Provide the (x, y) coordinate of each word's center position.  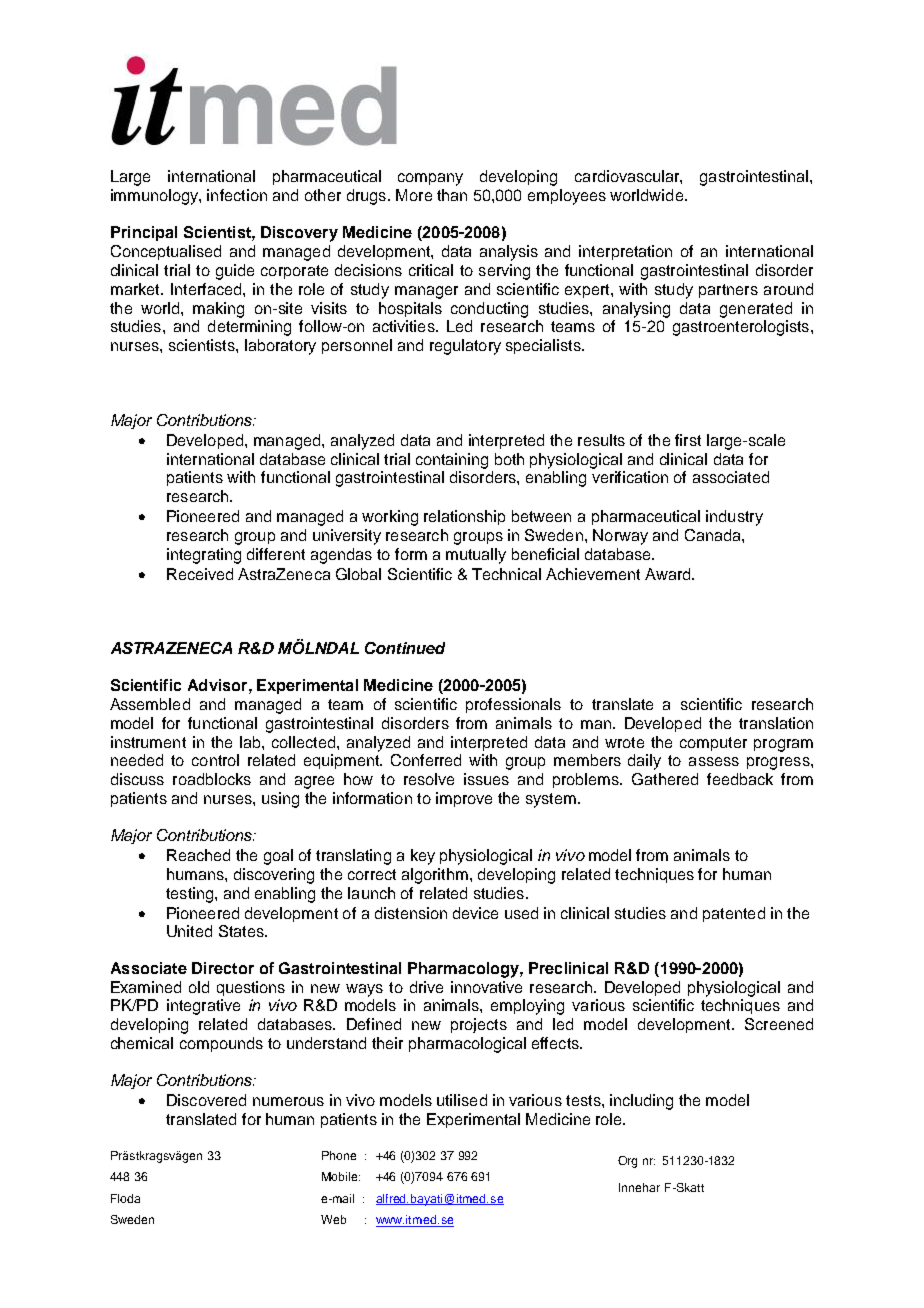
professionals (513, 705)
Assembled (150, 704)
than (452, 195)
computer (713, 744)
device (475, 913)
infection (237, 195)
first (688, 440)
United (189, 931)
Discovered (206, 1100)
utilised (462, 1100)
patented (734, 914)
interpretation (625, 252)
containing (452, 461)
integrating (204, 556)
